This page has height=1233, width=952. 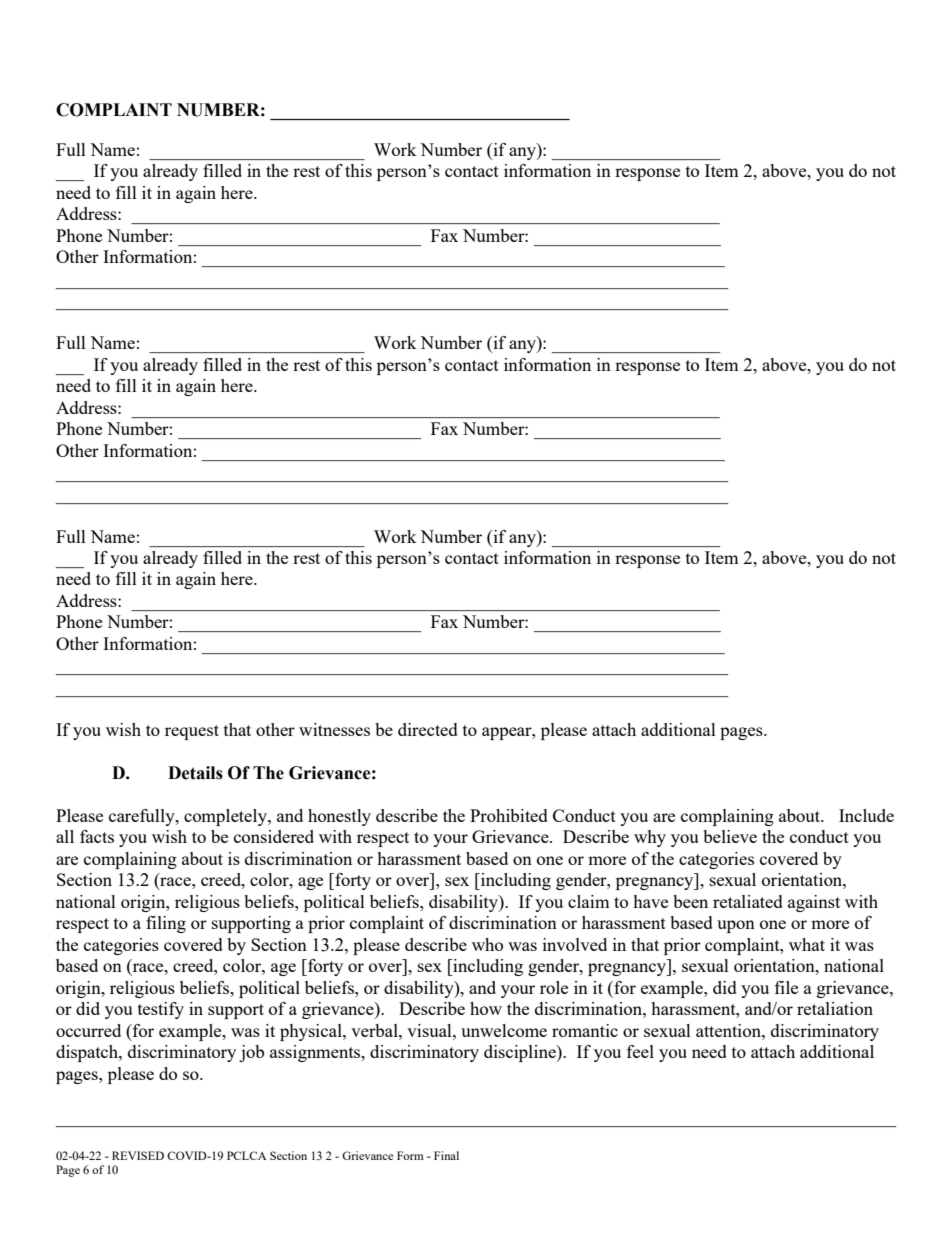 I want to click on retaliation, so click(x=835, y=1008).
